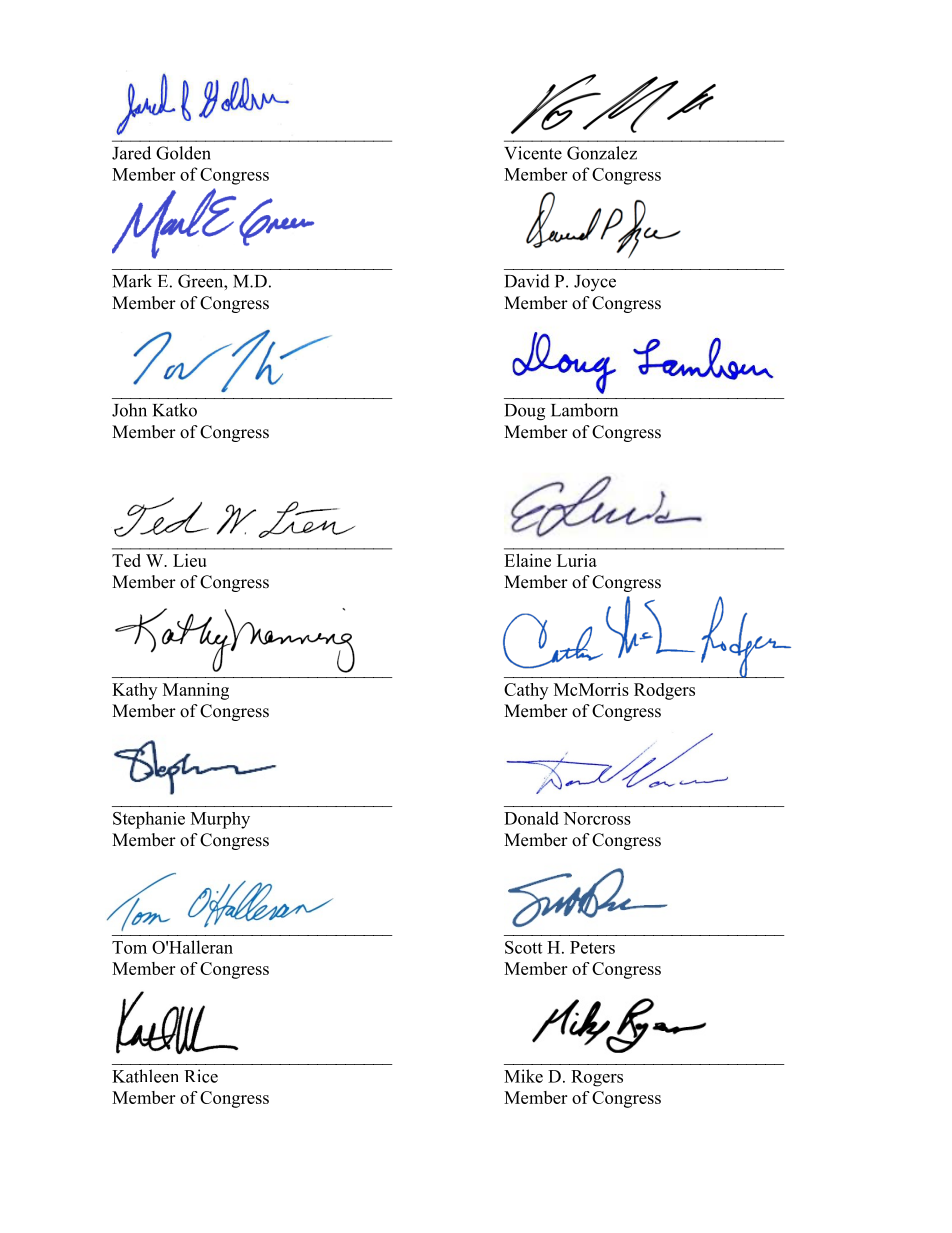 The width and height of the image is (952, 1233). What do you see at coordinates (602, 153) in the image?
I see `Gonzalez` at bounding box center [602, 153].
